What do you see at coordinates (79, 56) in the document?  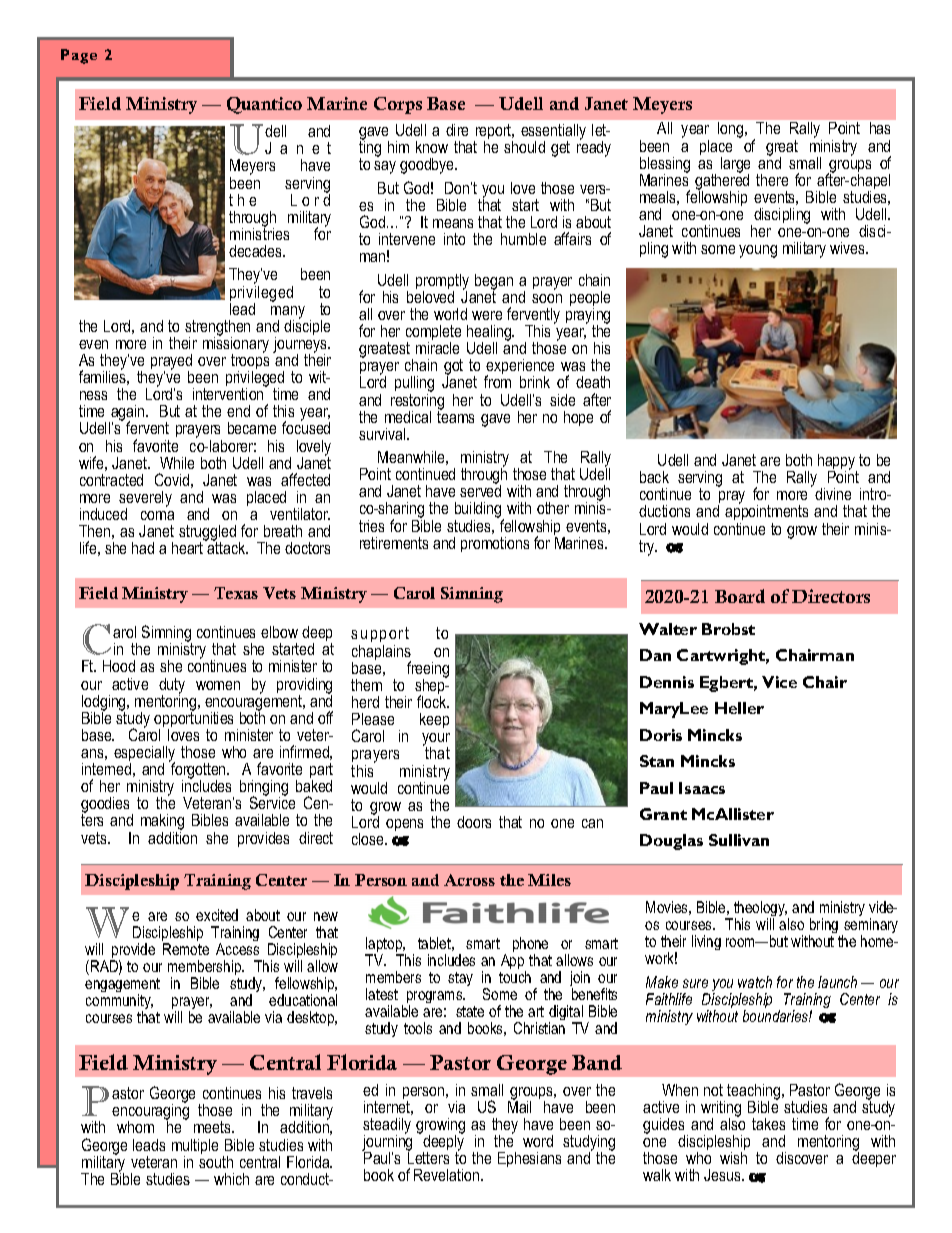 I see `Page` at bounding box center [79, 56].
